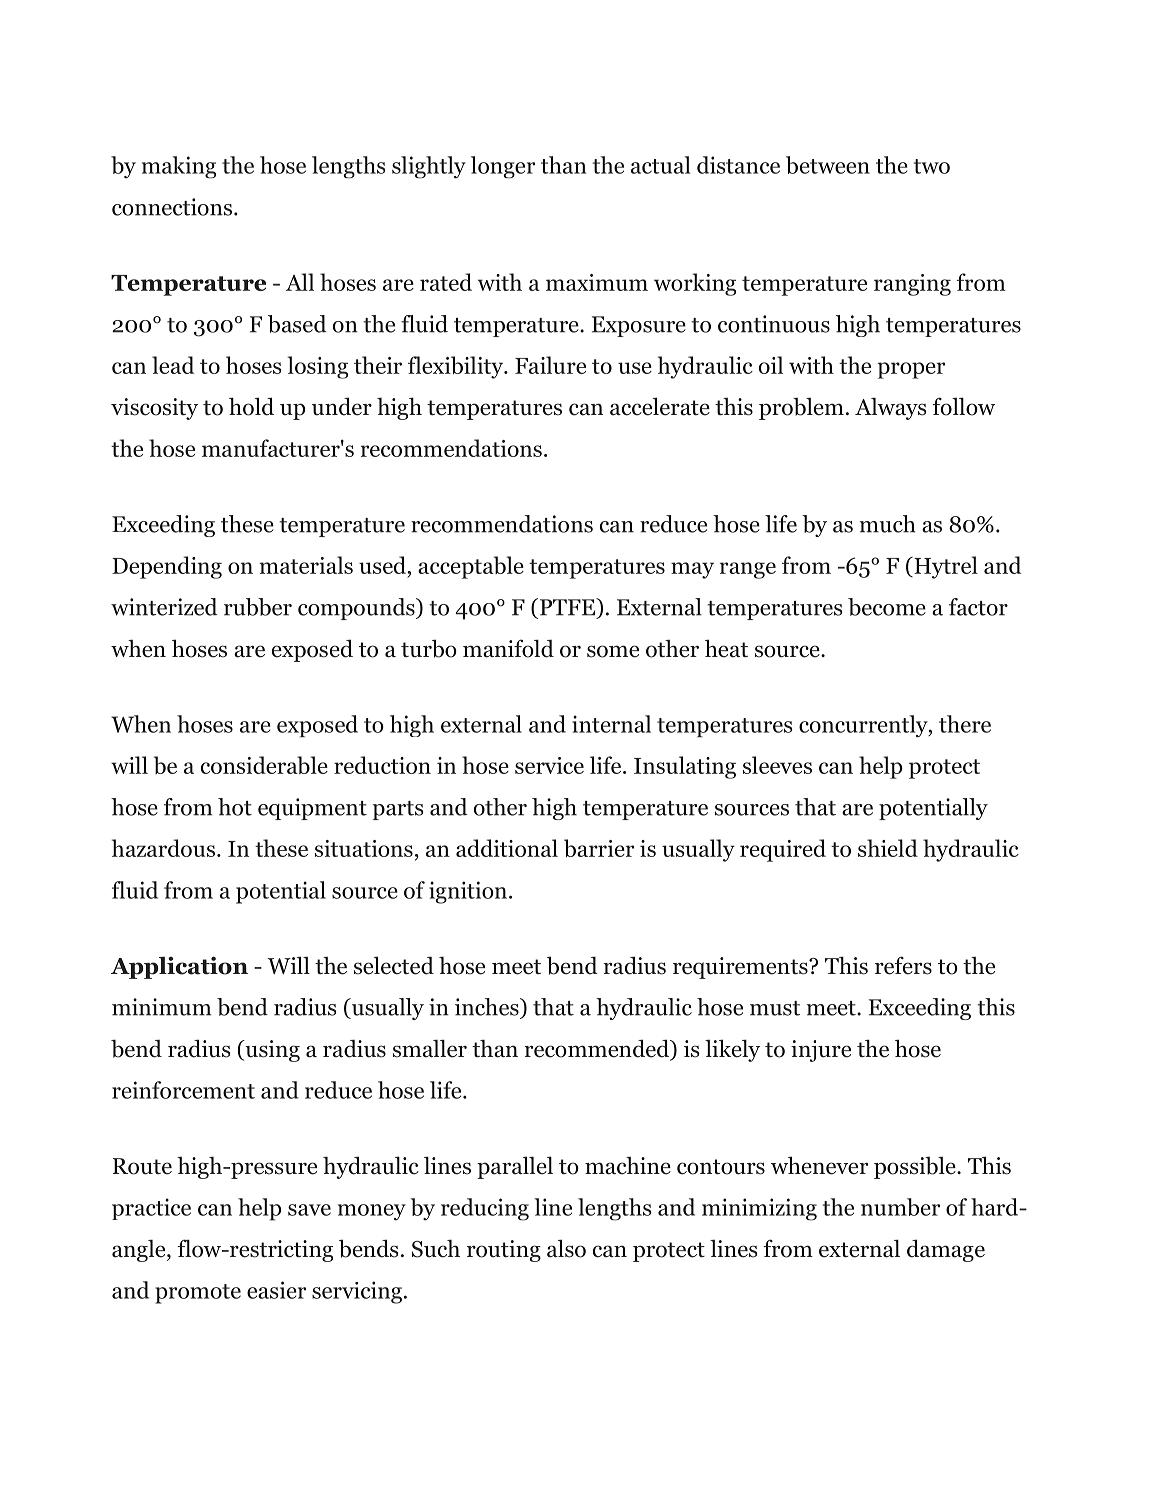 The height and width of the page is (1509, 1166). Describe the element at coordinates (828, 165) in the page. I see `between` at that location.
